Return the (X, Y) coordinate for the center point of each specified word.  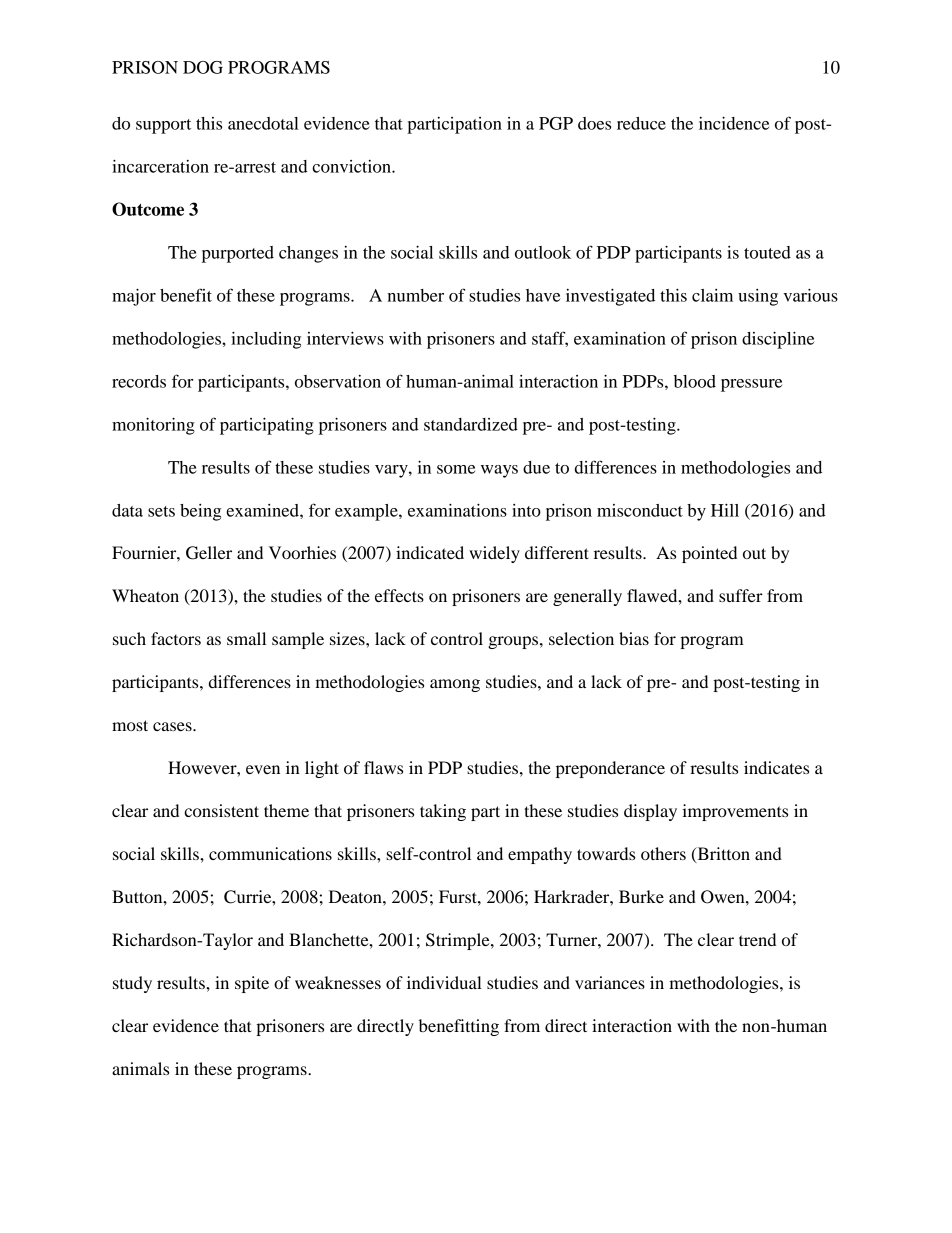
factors (176, 638)
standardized (471, 424)
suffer (741, 595)
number (415, 295)
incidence (734, 123)
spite (252, 984)
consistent (221, 810)
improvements (735, 812)
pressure (751, 385)
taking (443, 812)
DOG (203, 67)
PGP (556, 123)
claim (712, 295)
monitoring (153, 426)
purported (238, 254)
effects (399, 595)
